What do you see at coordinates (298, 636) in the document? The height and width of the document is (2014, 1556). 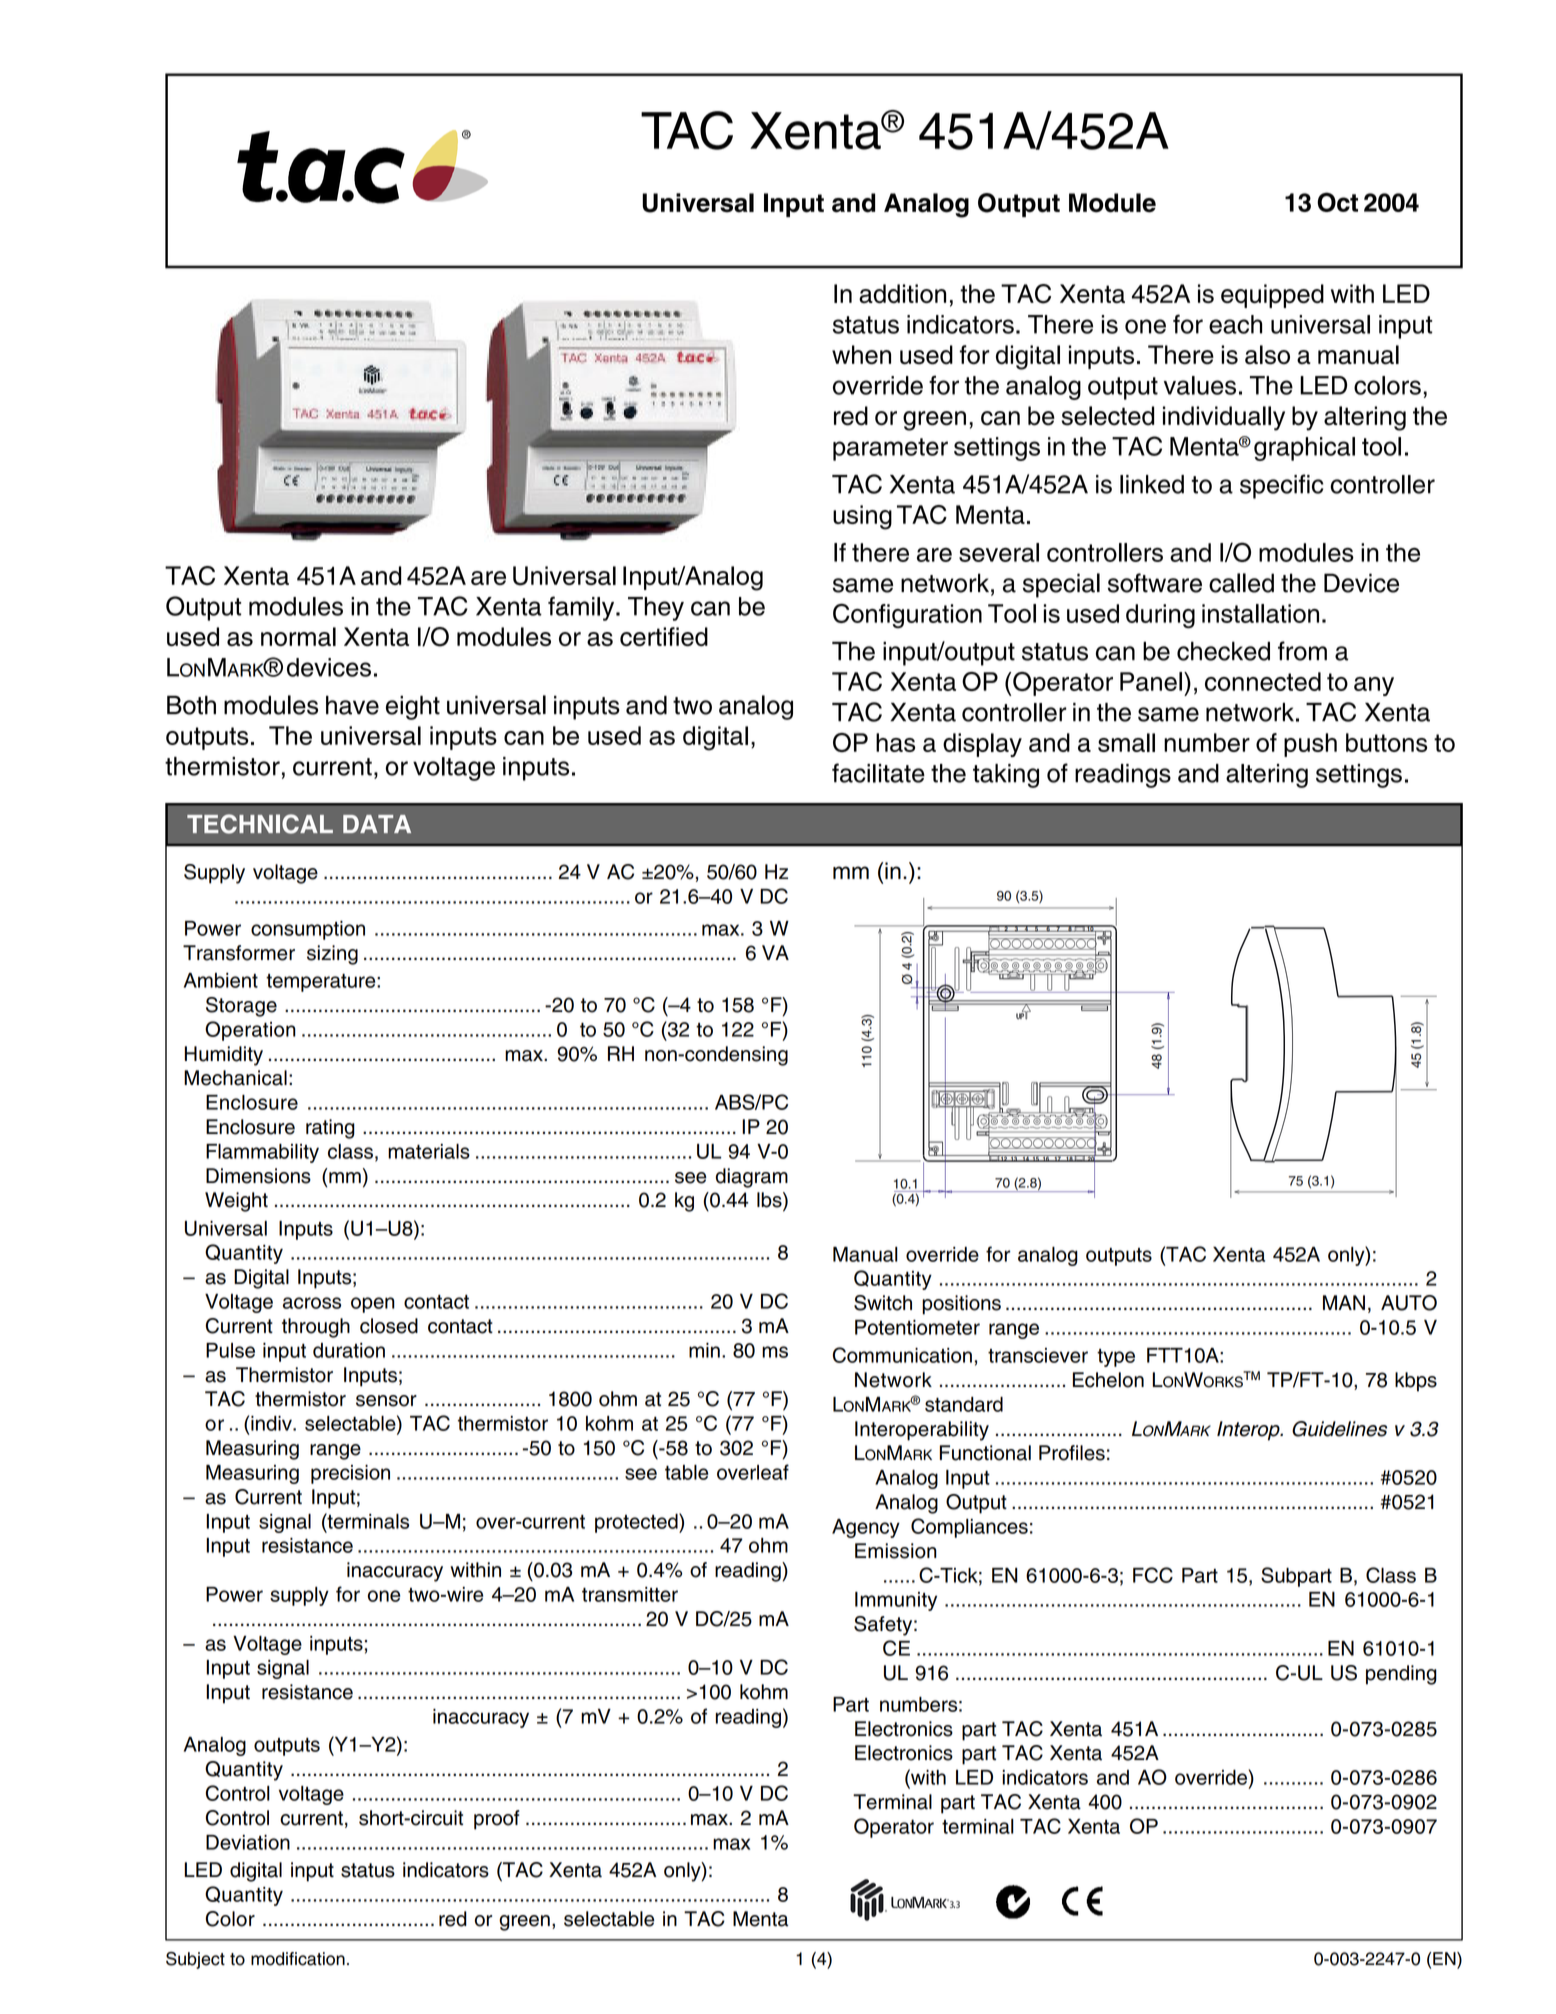 I see `normal` at bounding box center [298, 636].
